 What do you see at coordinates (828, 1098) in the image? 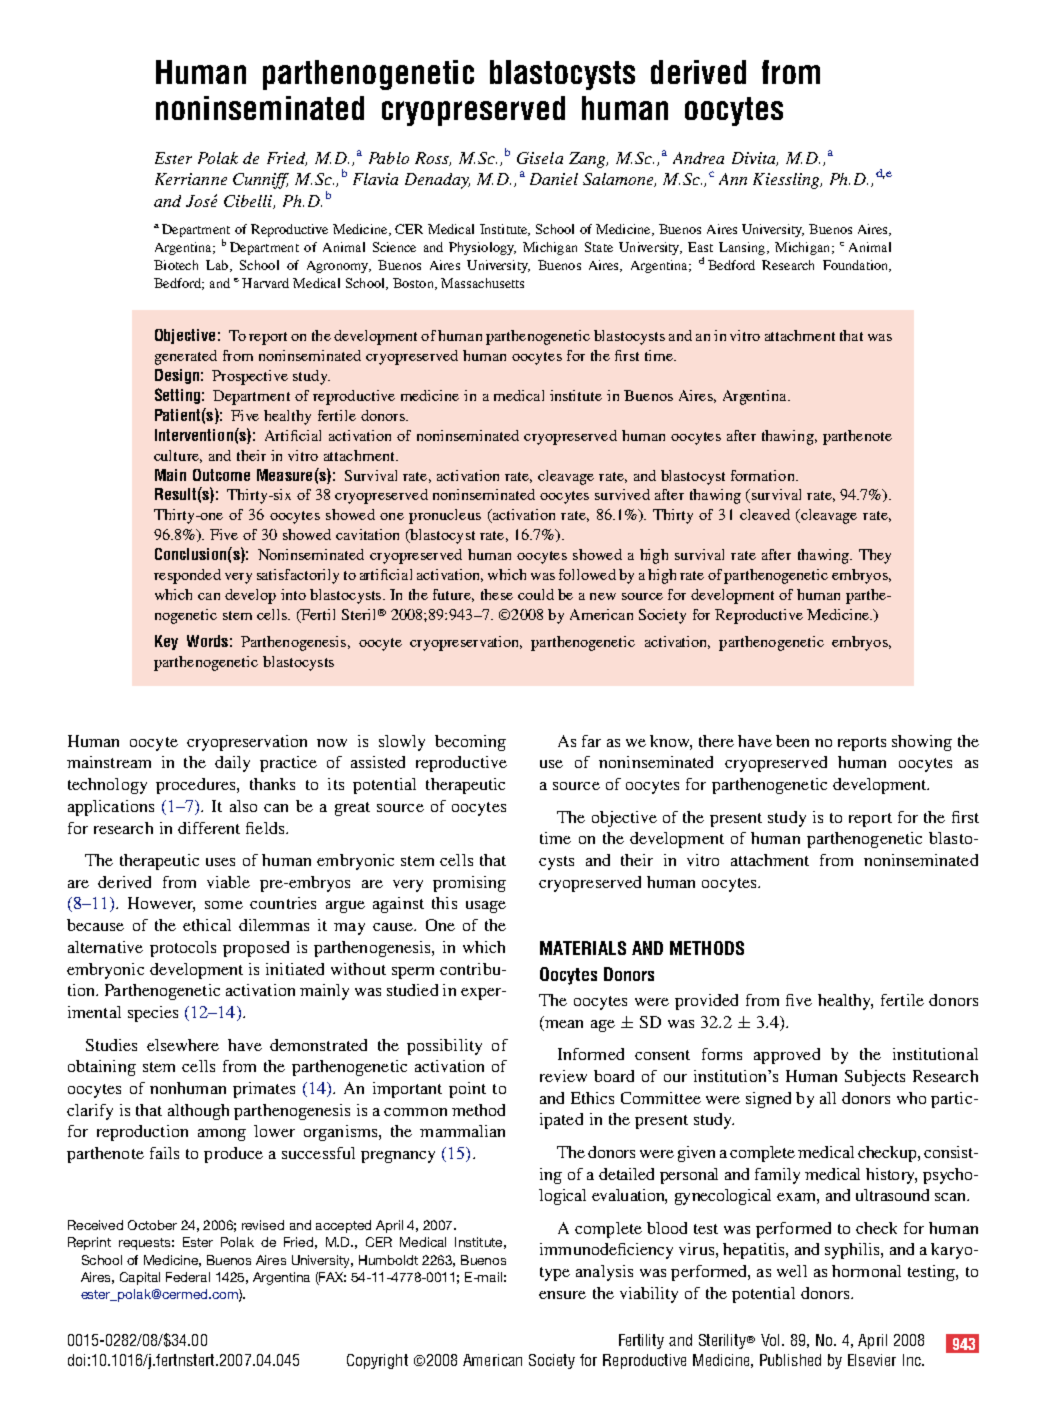
I see `all` at bounding box center [828, 1098].
